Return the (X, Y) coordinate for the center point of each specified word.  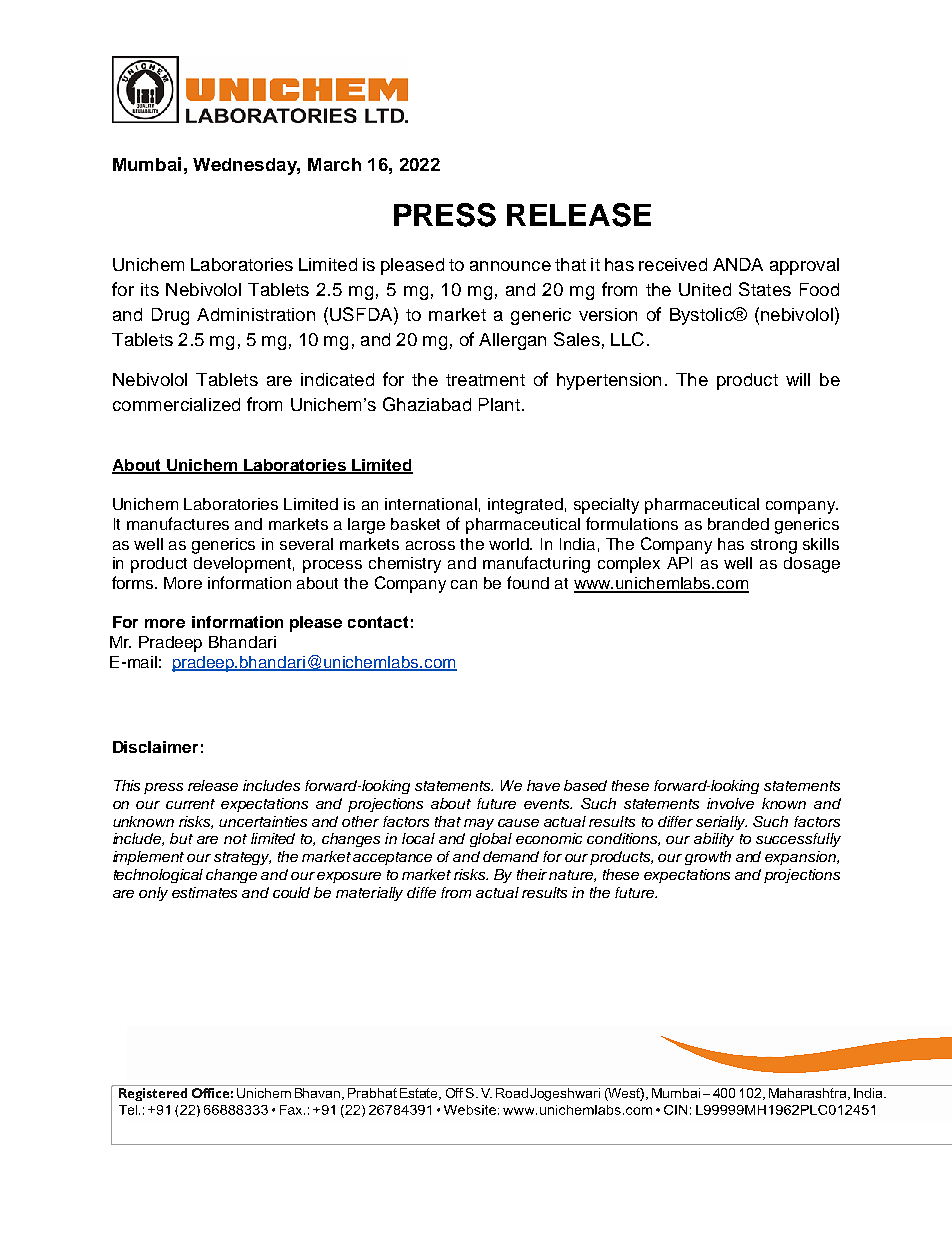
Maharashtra (809, 1094)
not (235, 839)
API (679, 563)
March (334, 164)
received (673, 264)
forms (134, 582)
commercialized (176, 404)
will (798, 379)
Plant (499, 404)
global (491, 840)
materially (369, 894)
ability (714, 840)
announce (510, 266)
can (464, 584)
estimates (204, 892)
